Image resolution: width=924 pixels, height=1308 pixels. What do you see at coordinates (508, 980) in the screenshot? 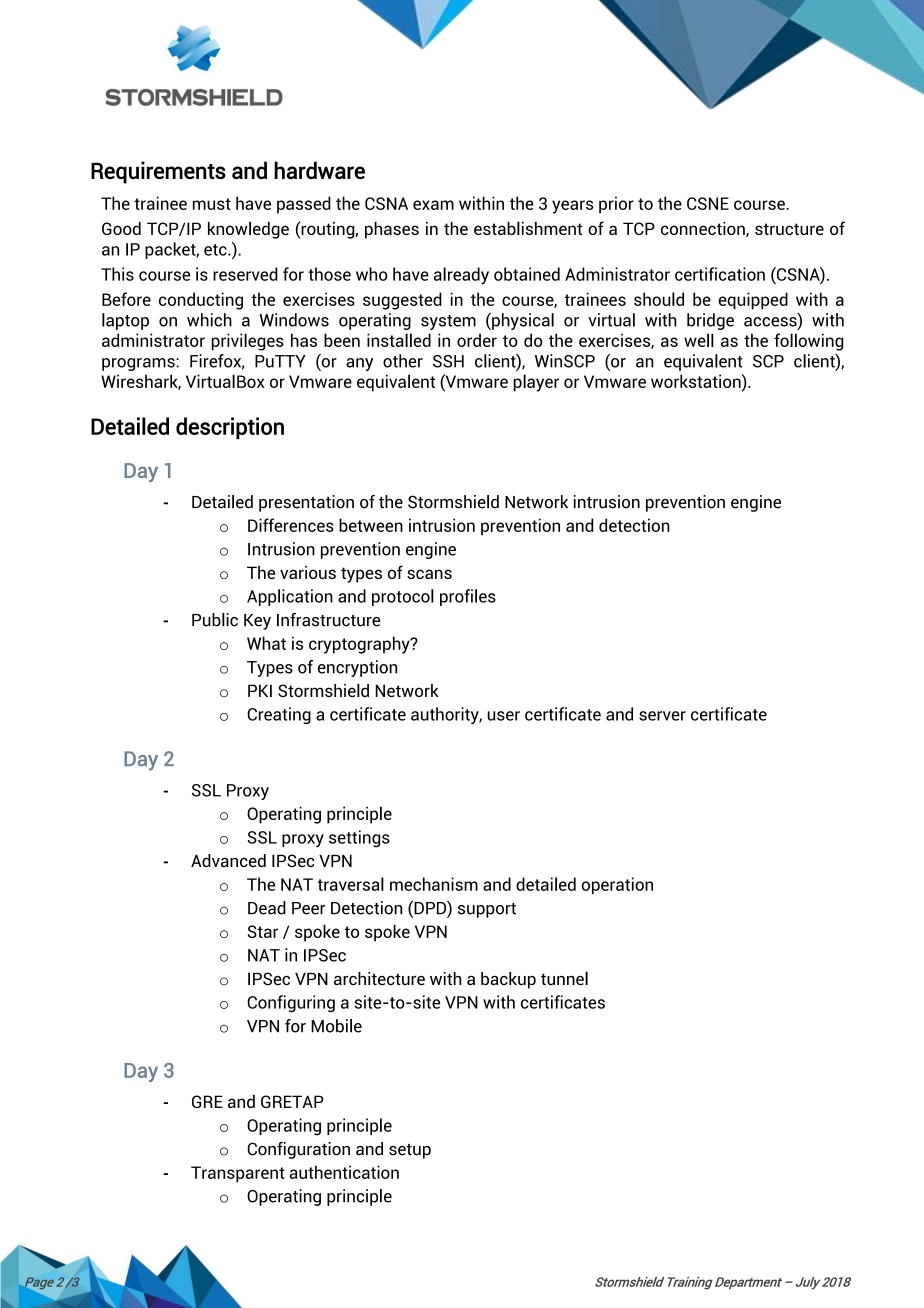
I see `backup` at bounding box center [508, 980].
